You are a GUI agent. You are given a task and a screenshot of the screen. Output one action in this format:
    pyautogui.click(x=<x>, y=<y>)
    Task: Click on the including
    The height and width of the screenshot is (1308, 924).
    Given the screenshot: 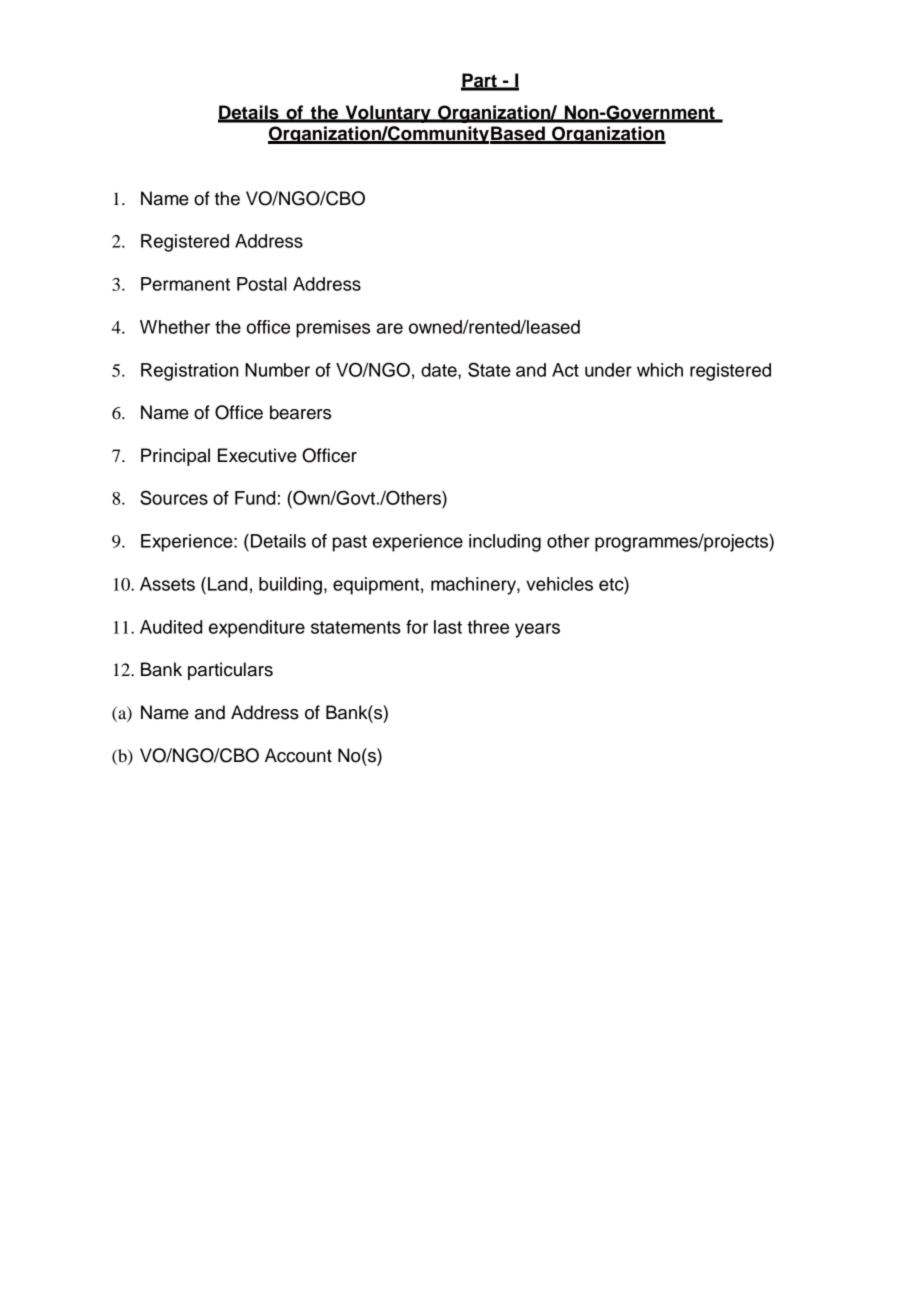 What is the action you would take?
    pyautogui.click(x=505, y=543)
